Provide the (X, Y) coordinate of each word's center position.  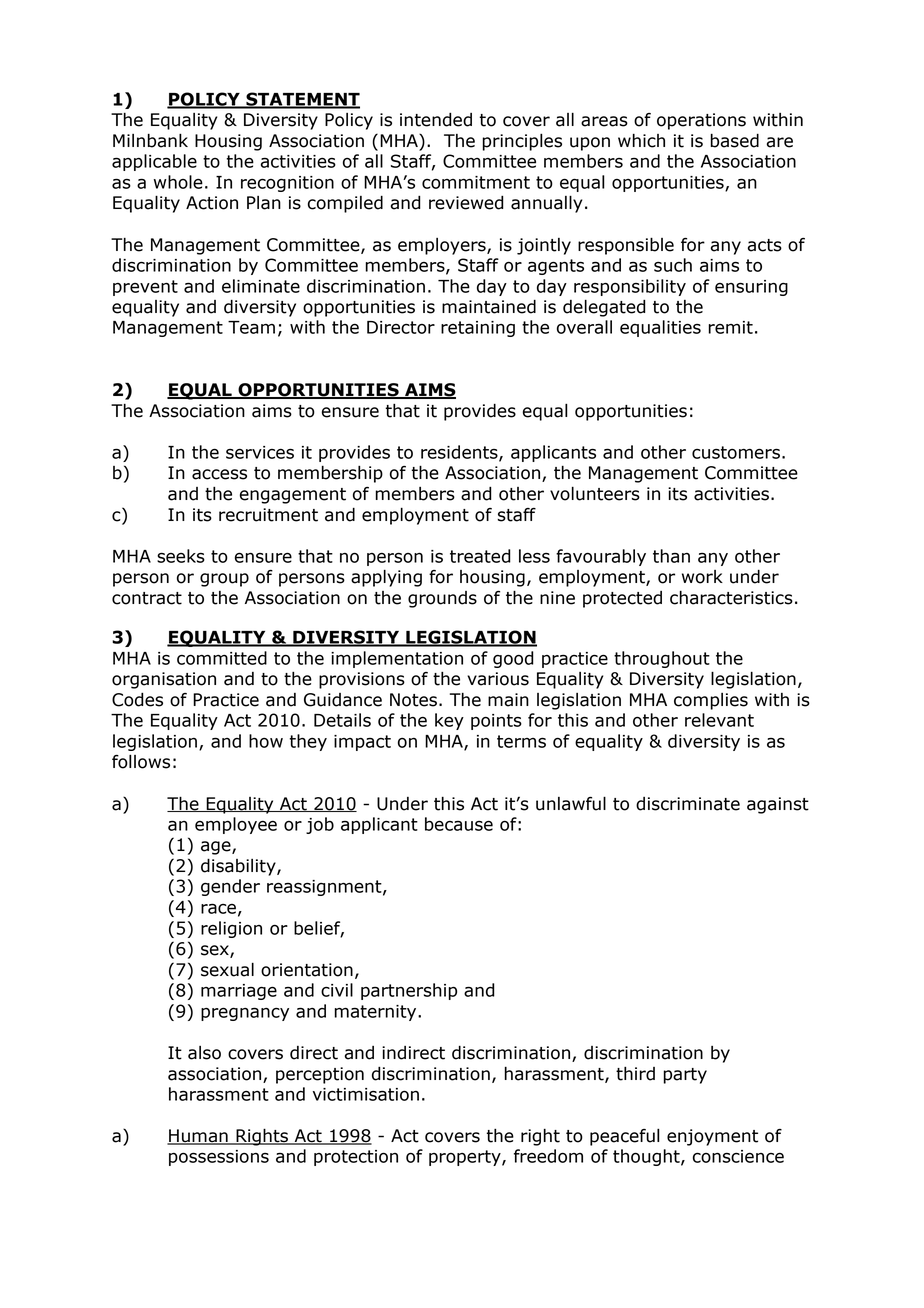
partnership (409, 991)
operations (701, 121)
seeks (181, 556)
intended (436, 119)
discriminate (688, 804)
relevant (719, 720)
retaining (478, 329)
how (266, 741)
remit (730, 327)
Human (198, 1137)
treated (480, 556)
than (671, 556)
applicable (154, 162)
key (449, 721)
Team (251, 327)
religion (231, 929)
